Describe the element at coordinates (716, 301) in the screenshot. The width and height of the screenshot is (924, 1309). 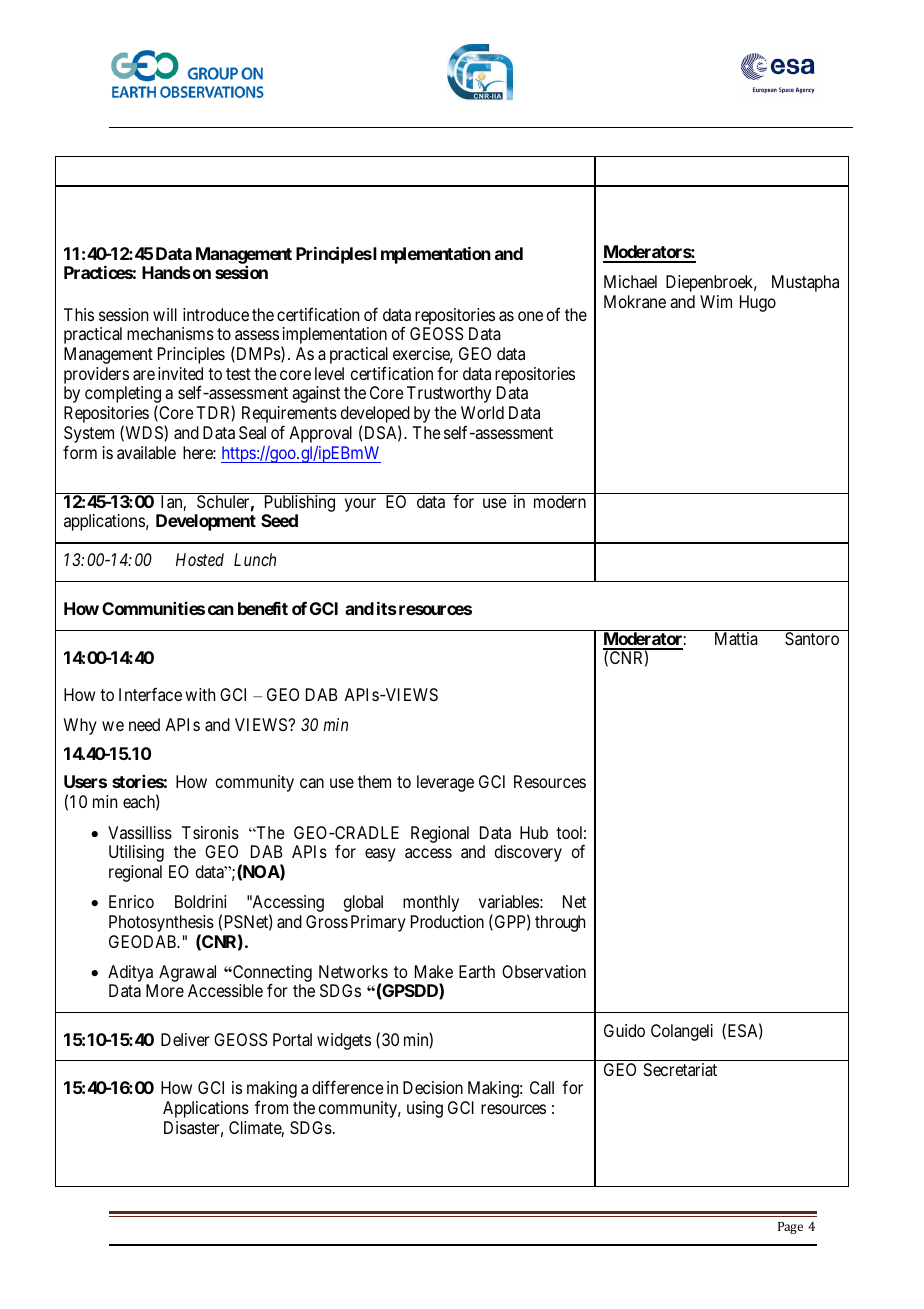
I see `Wim` at that location.
